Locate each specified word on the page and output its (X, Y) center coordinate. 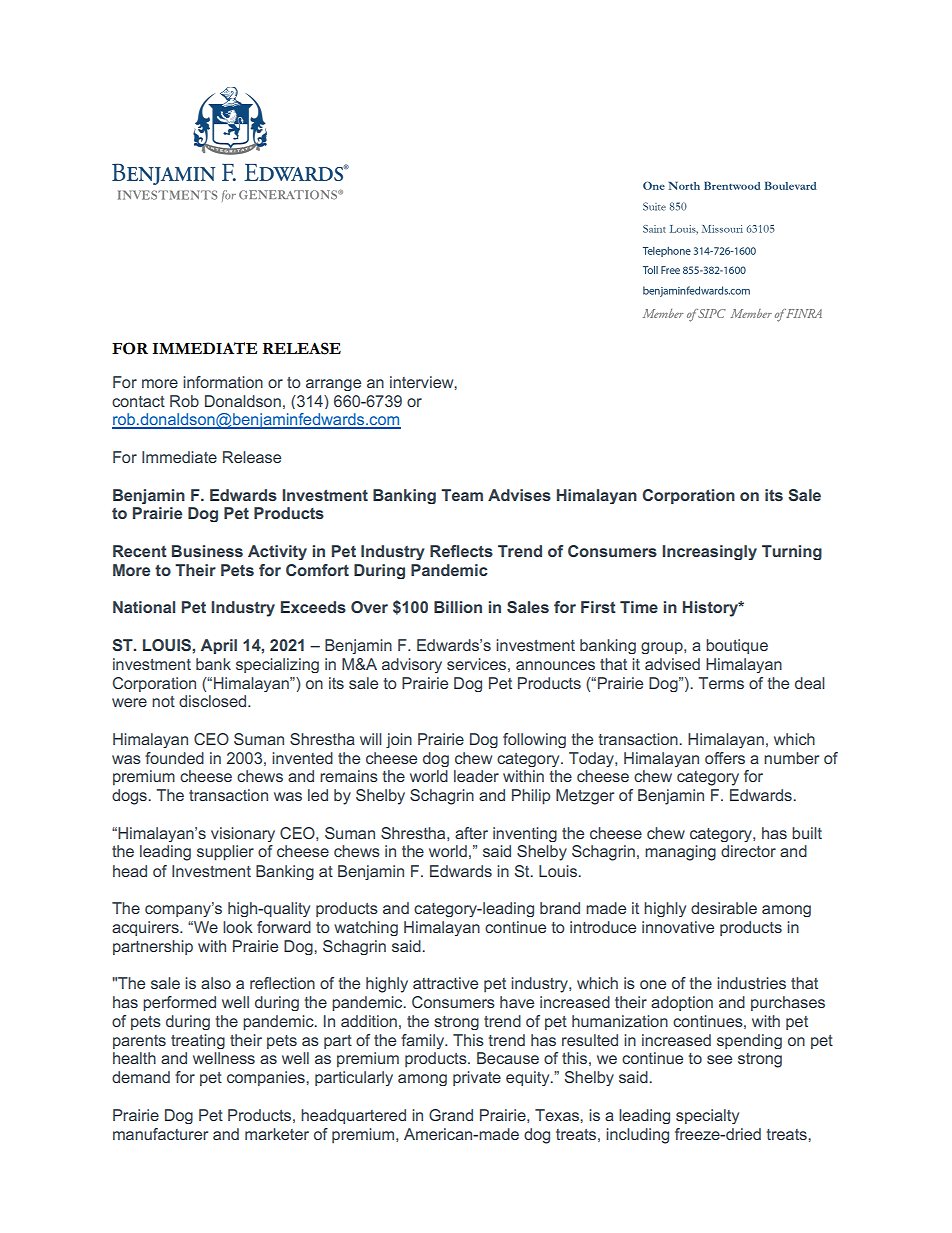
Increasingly (709, 552)
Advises (519, 495)
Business (207, 551)
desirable (724, 908)
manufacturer (160, 1134)
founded (174, 758)
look (238, 927)
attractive (445, 983)
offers (725, 758)
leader (476, 776)
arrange (333, 385)
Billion (458, 607)
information (223, 382)
